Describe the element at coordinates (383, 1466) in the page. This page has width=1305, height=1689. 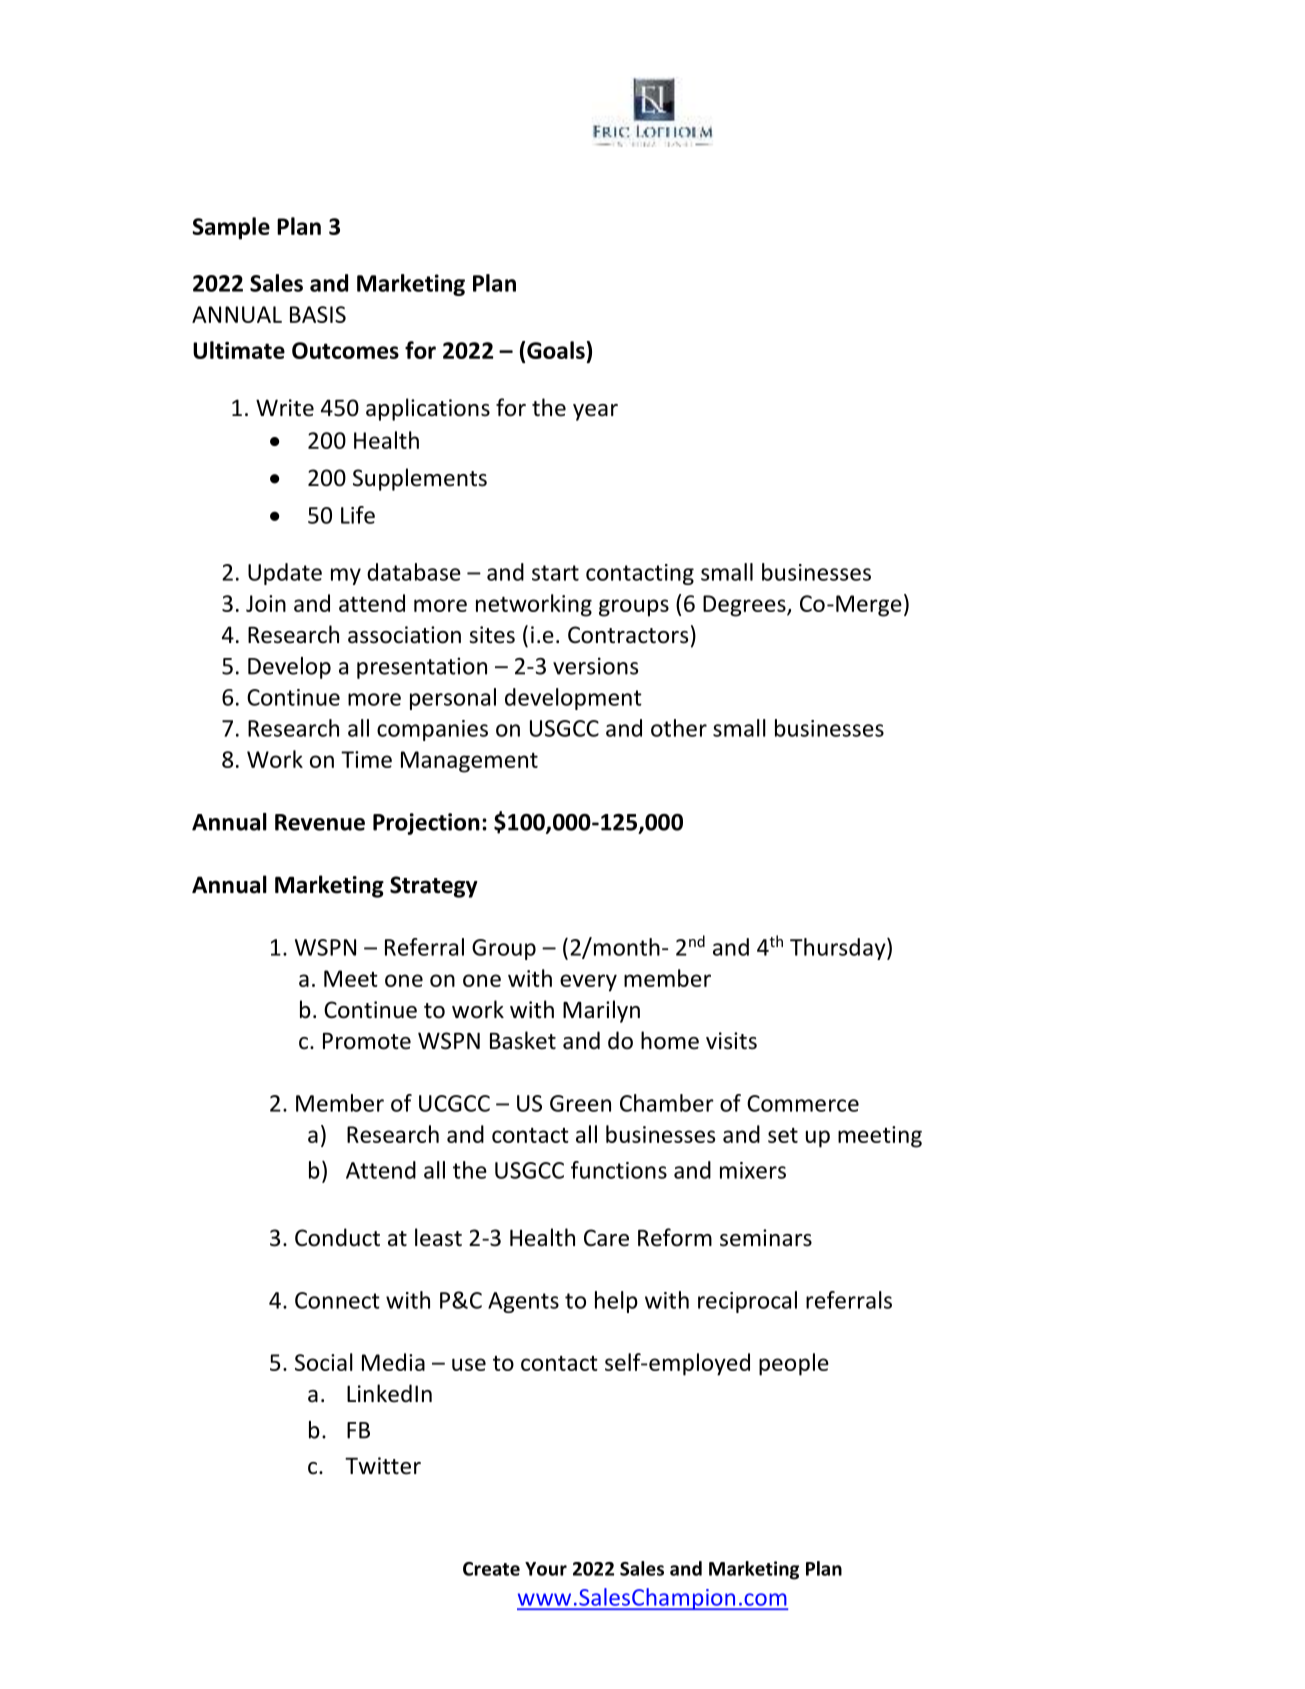
I see `Twitter` at that location.
